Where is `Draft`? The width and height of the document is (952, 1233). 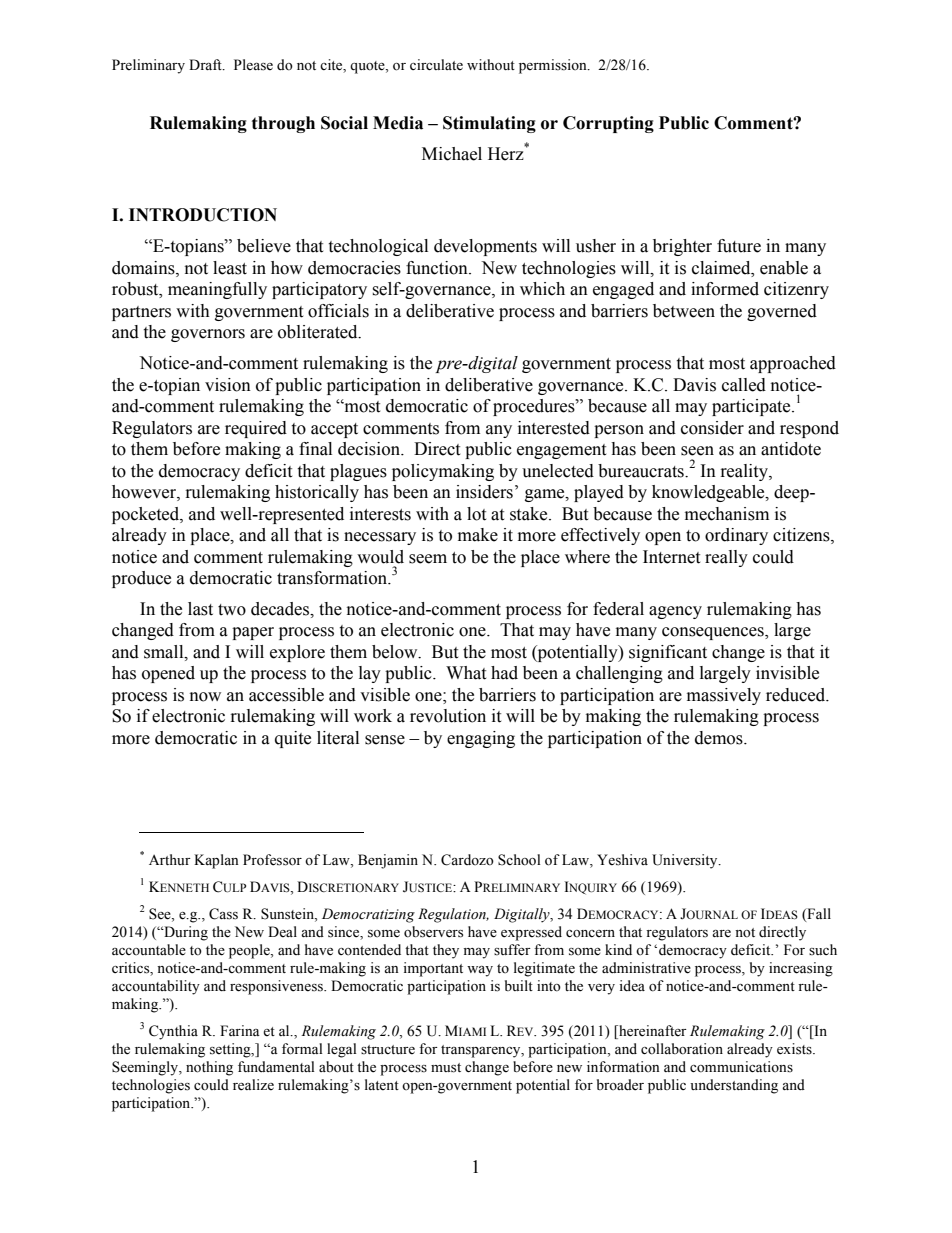
Draft is located at coordinates (206, 64).
